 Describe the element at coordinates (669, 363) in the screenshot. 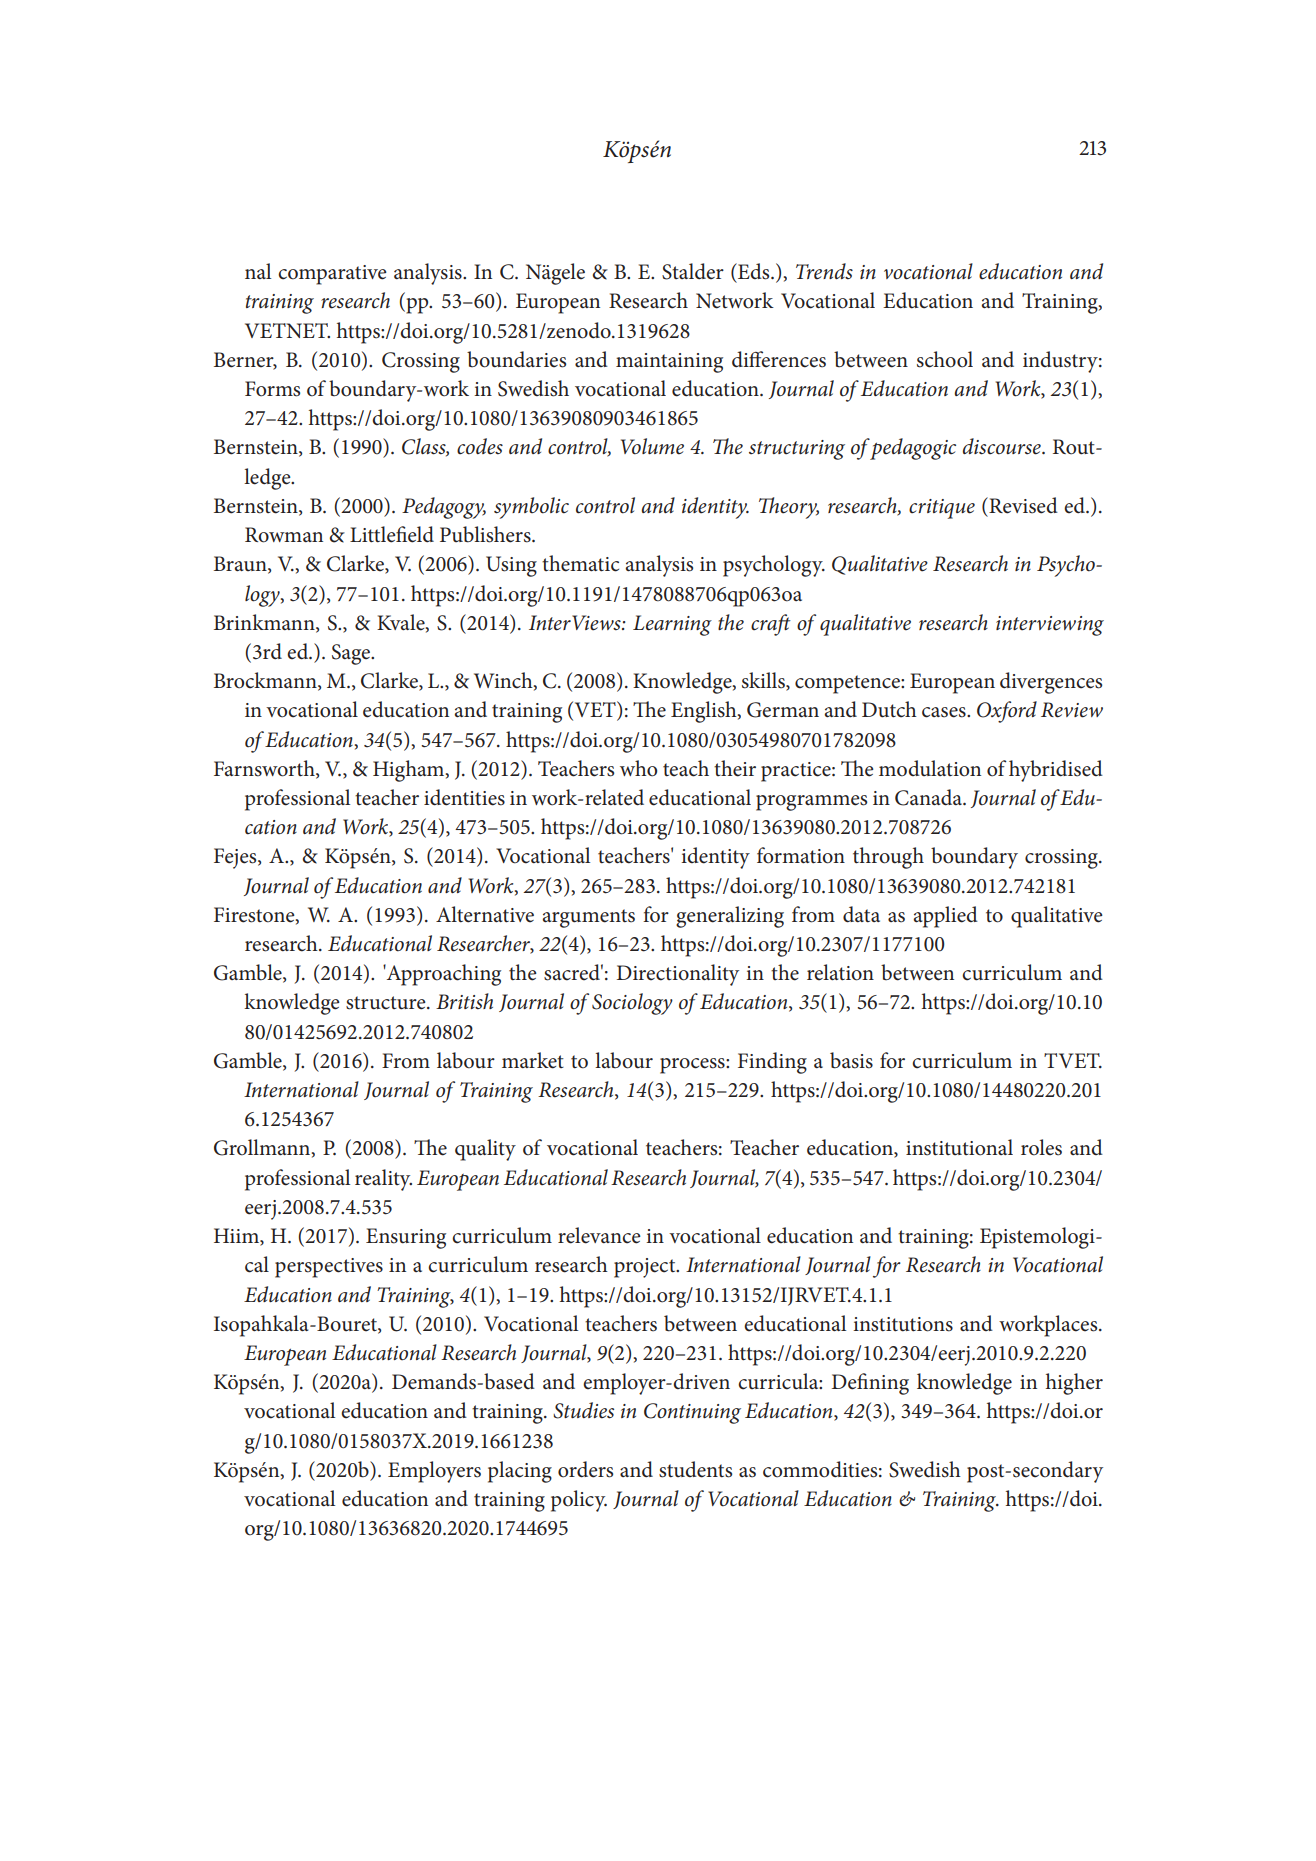

I see `maintaining` at that location.
